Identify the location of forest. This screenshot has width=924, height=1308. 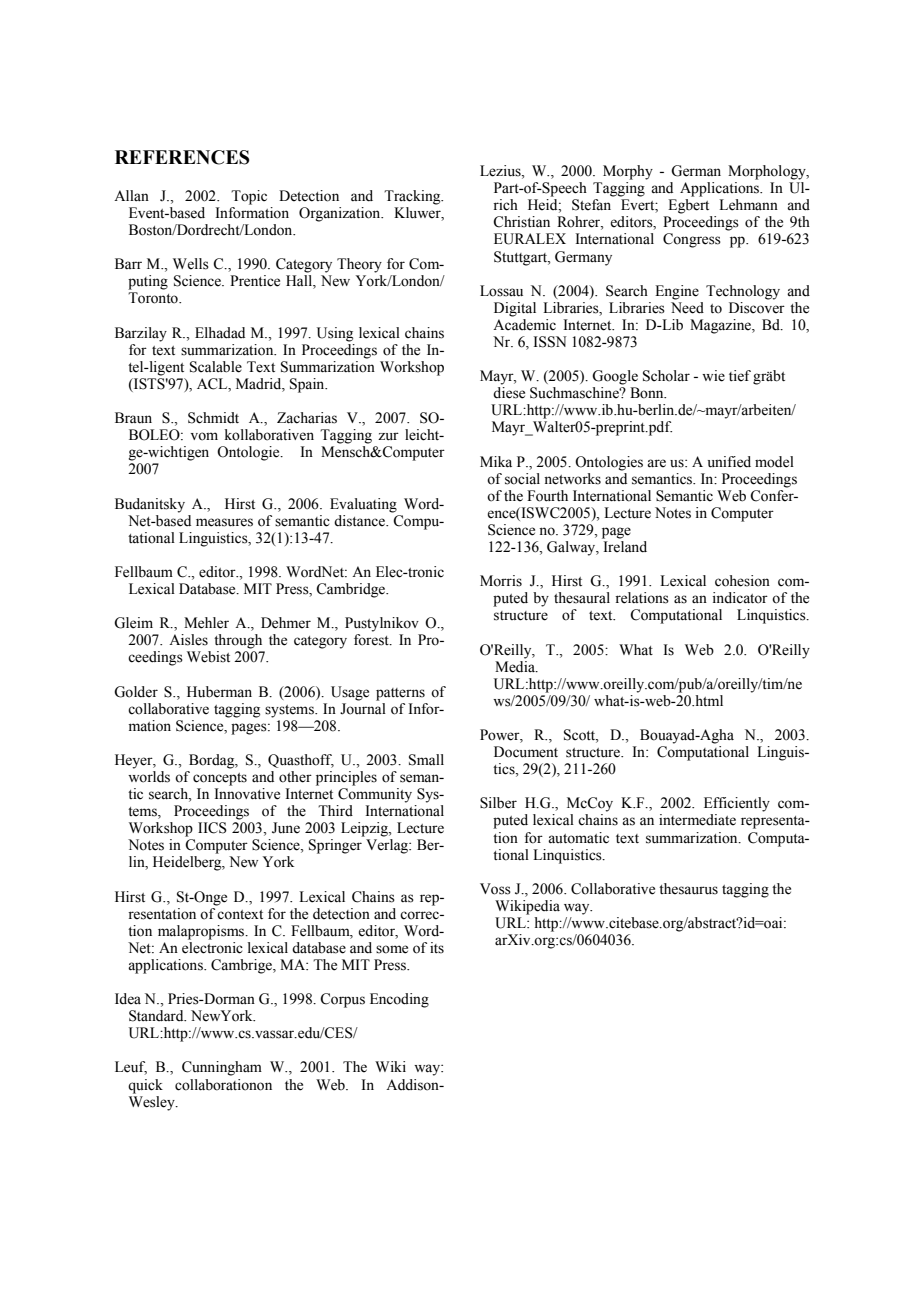
(372, 640).
